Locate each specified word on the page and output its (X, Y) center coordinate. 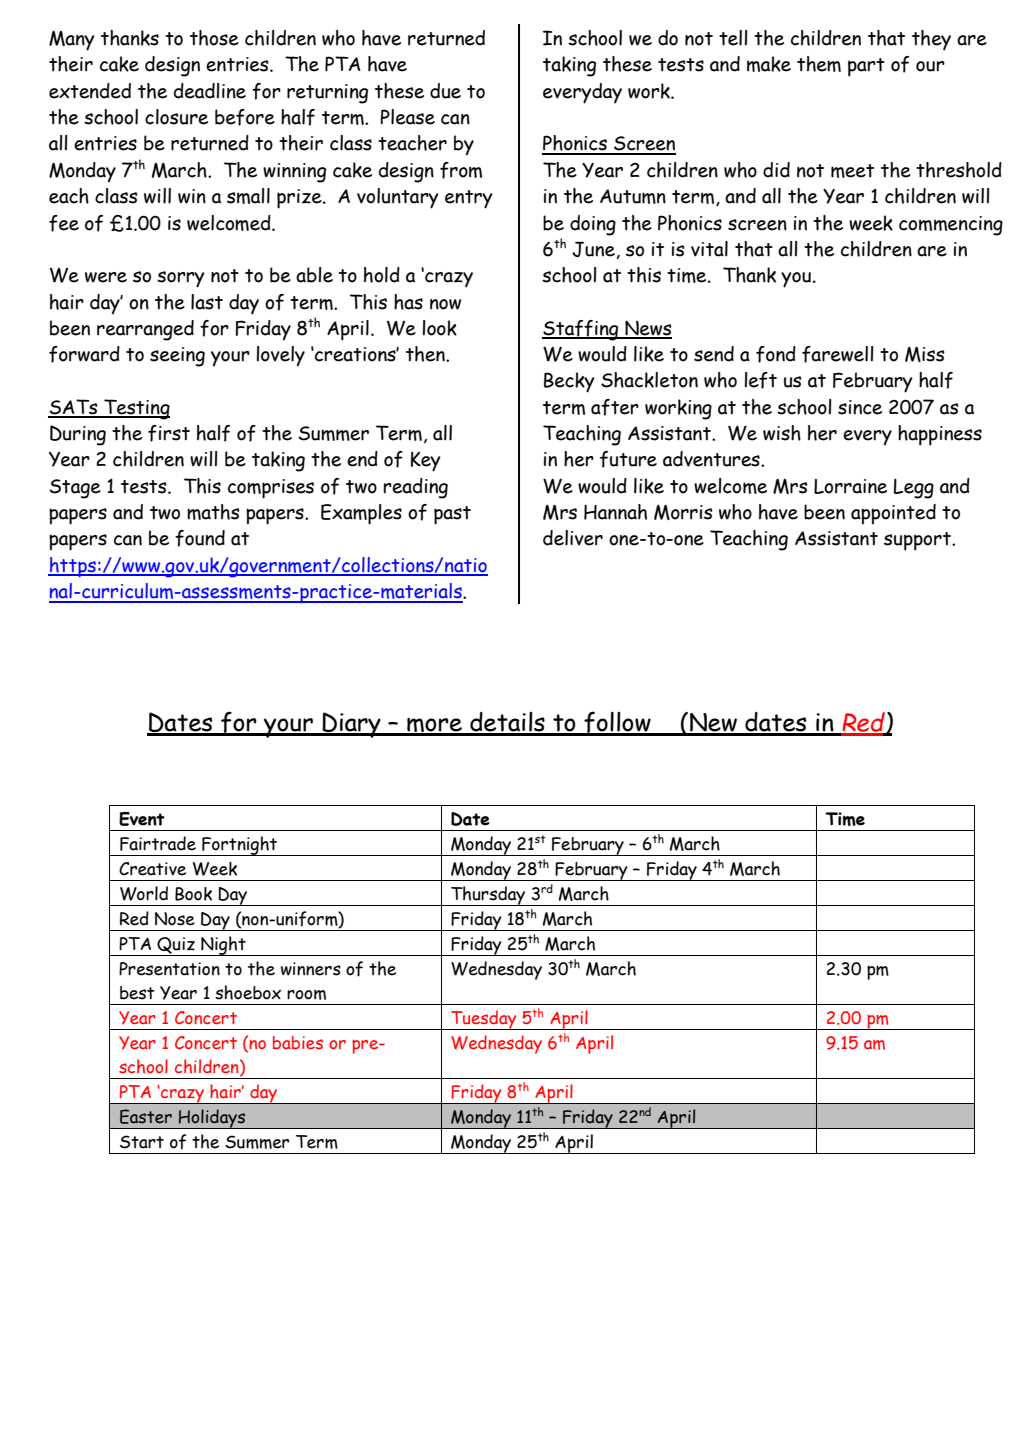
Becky (569, 382)
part (866, 67)
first (169, 433)
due (445, 91)
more (434, 726)
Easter (146, 1116)
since (860, 407)
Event (142, 819)
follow (617, 723)
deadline (210, 91)
